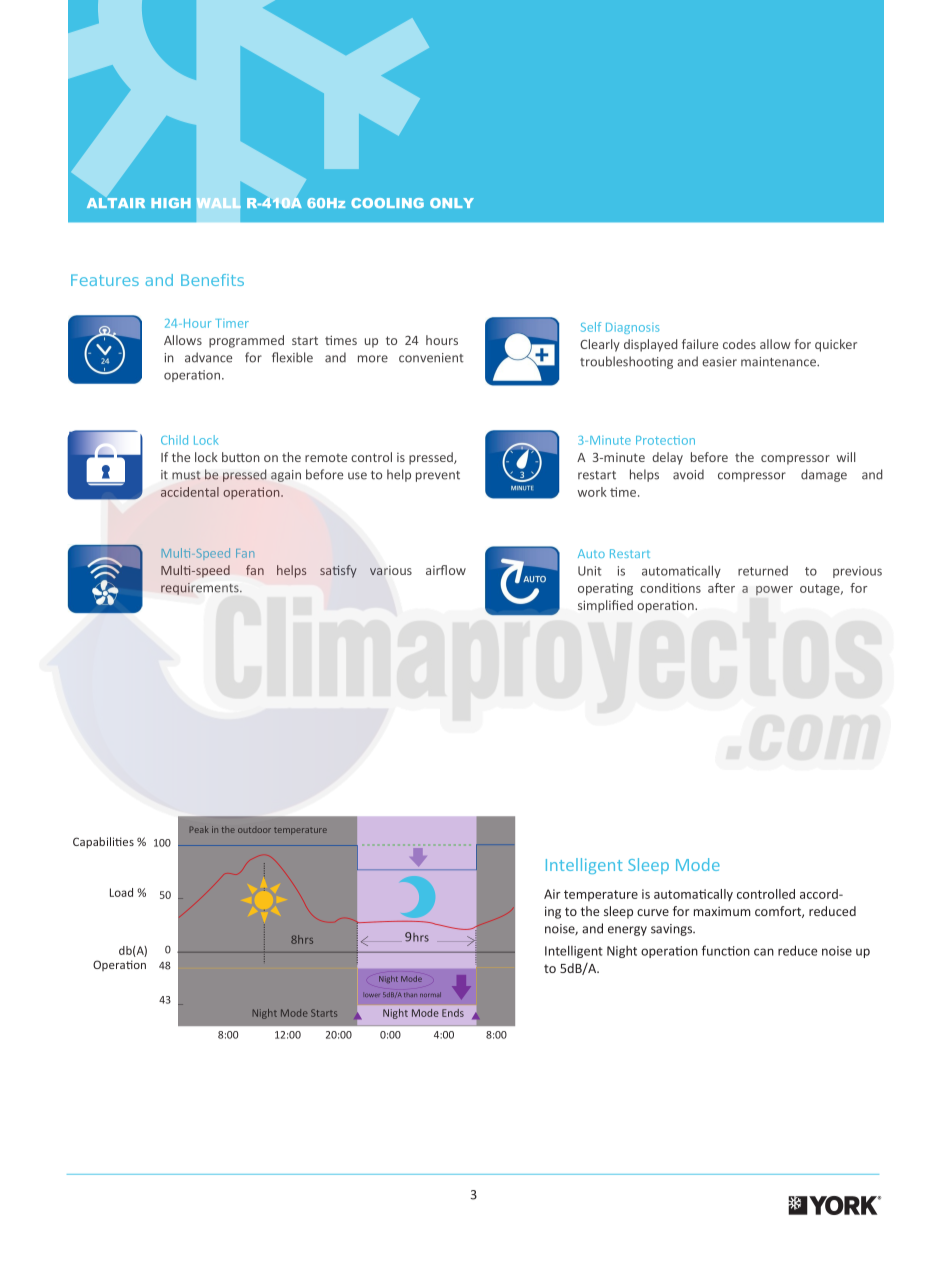 This page has height=1271, width=952. I want to click on requirements, so click(201, 589).
